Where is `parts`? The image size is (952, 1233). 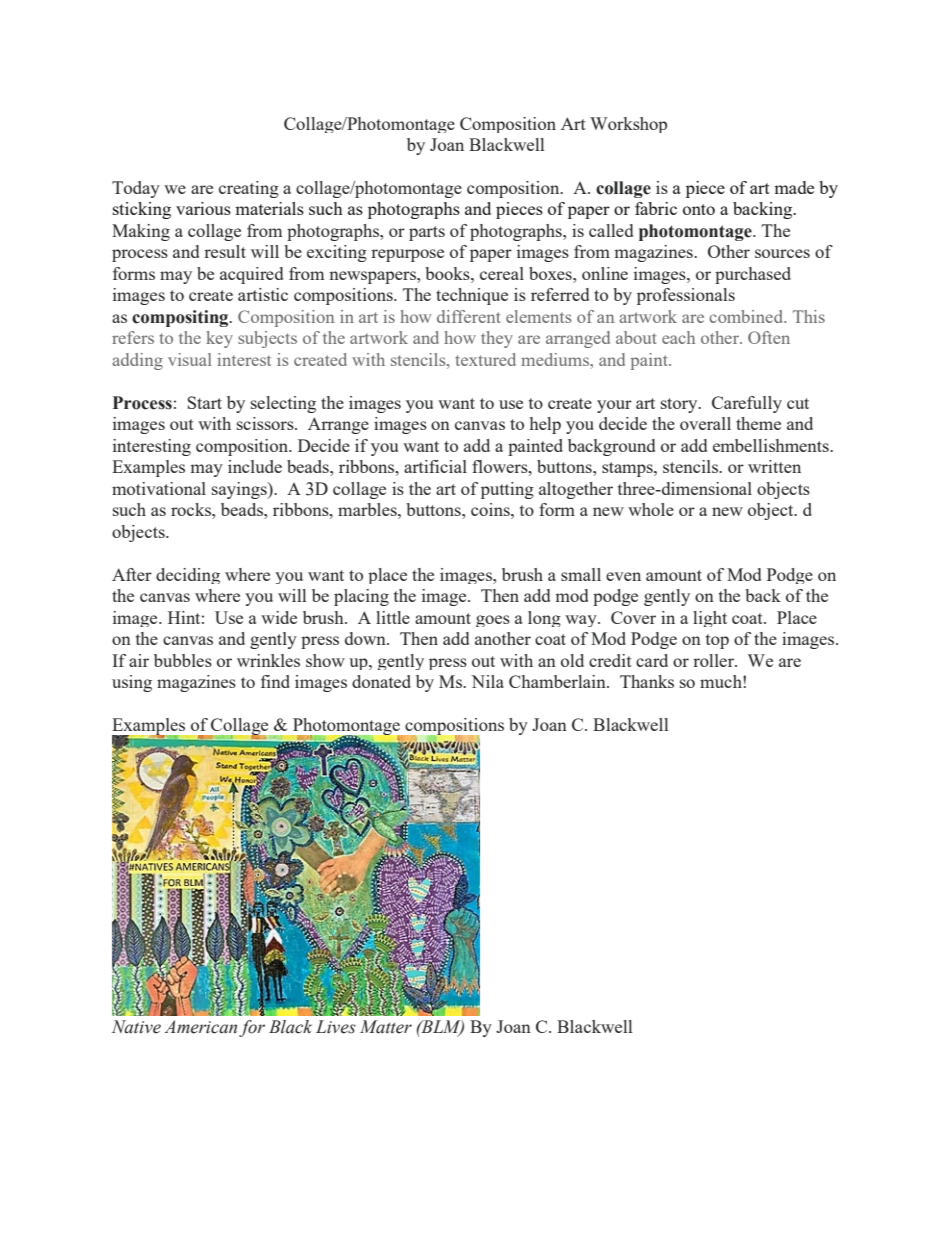
parts is located at coordinates (427, 233).
